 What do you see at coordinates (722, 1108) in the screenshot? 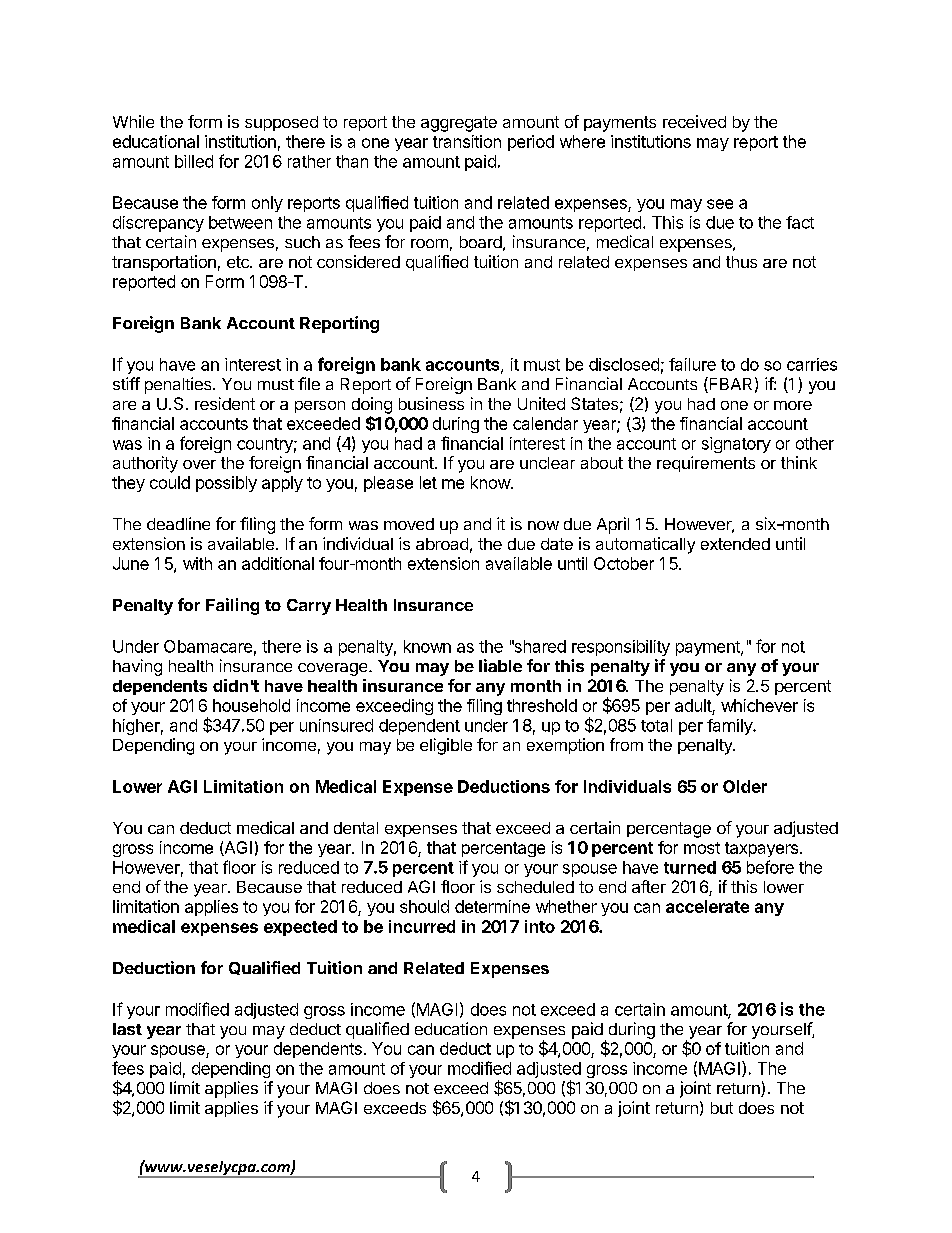
I see `but` at bounding box center [722, 1108].
